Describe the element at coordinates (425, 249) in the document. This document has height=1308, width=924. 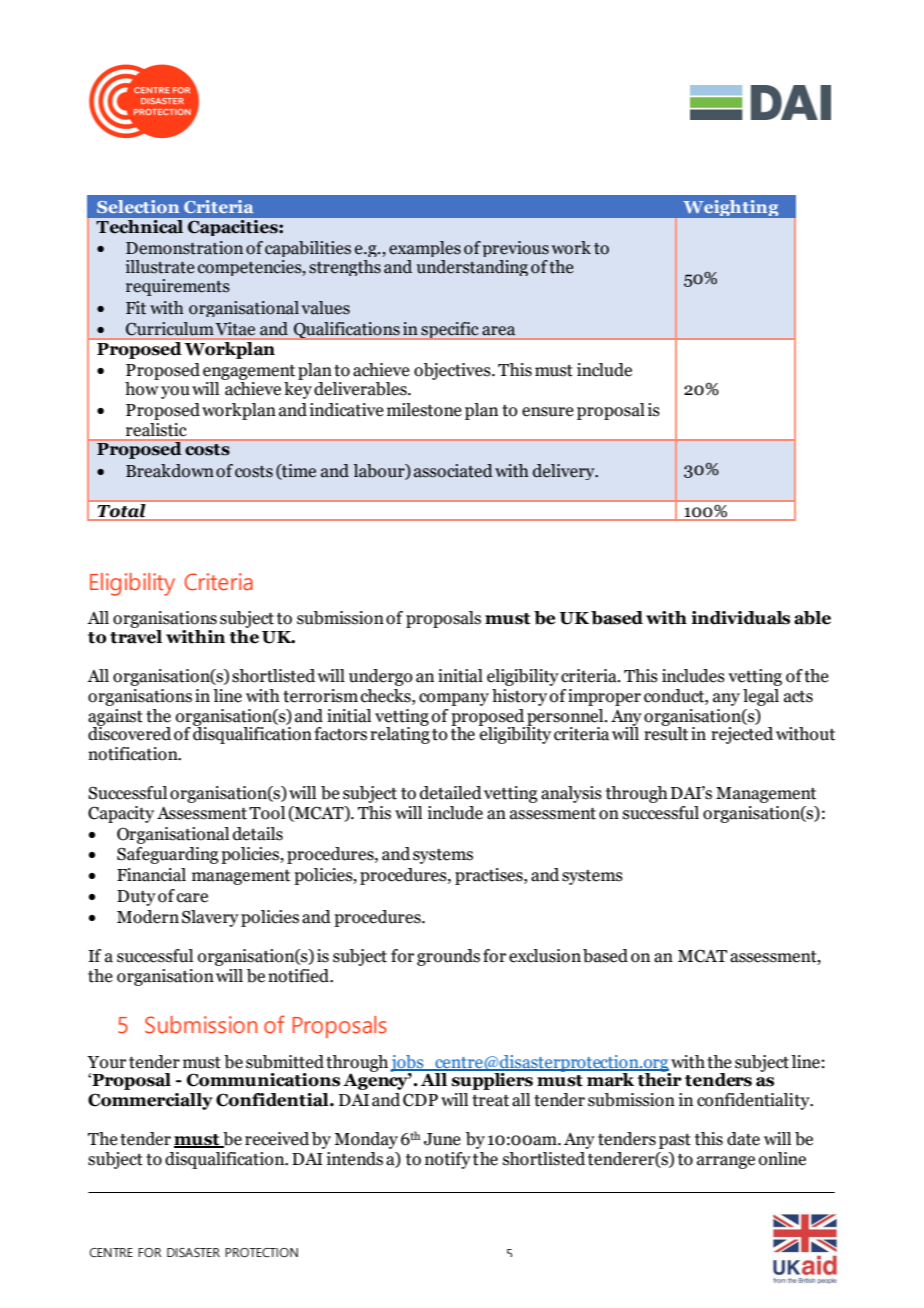
I see `examples` at that location.
